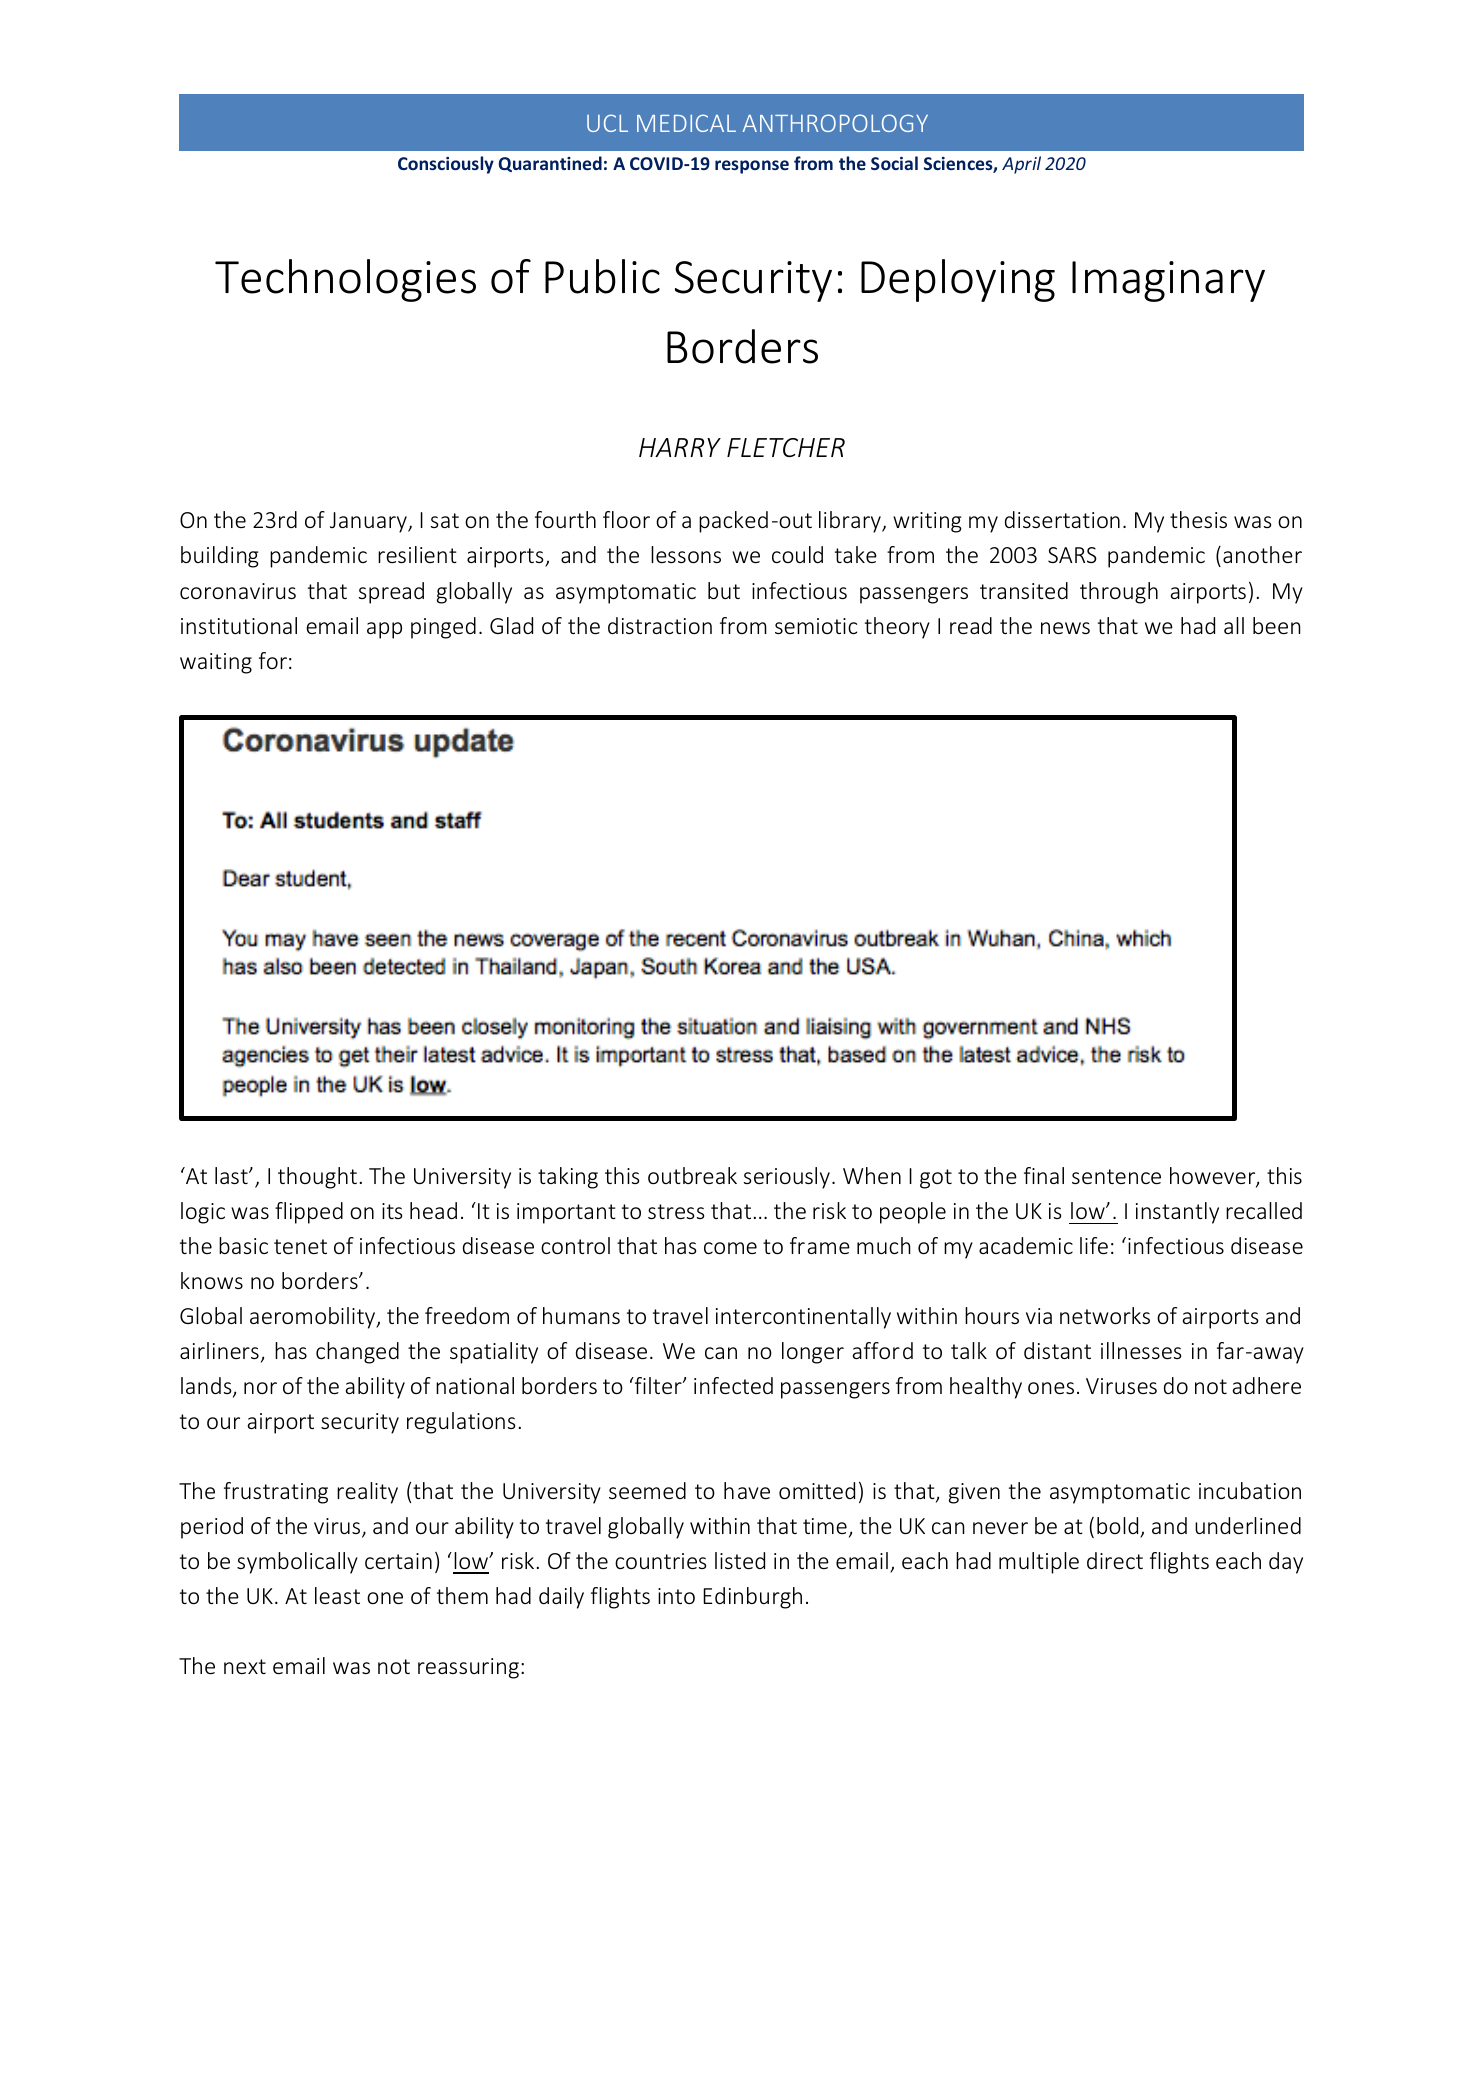 This screenshot has width=1483, height=2097. What do you see at coordinates (216, 663) in the screenshot?
I see `waiting` at bounding box center [216, 663].
